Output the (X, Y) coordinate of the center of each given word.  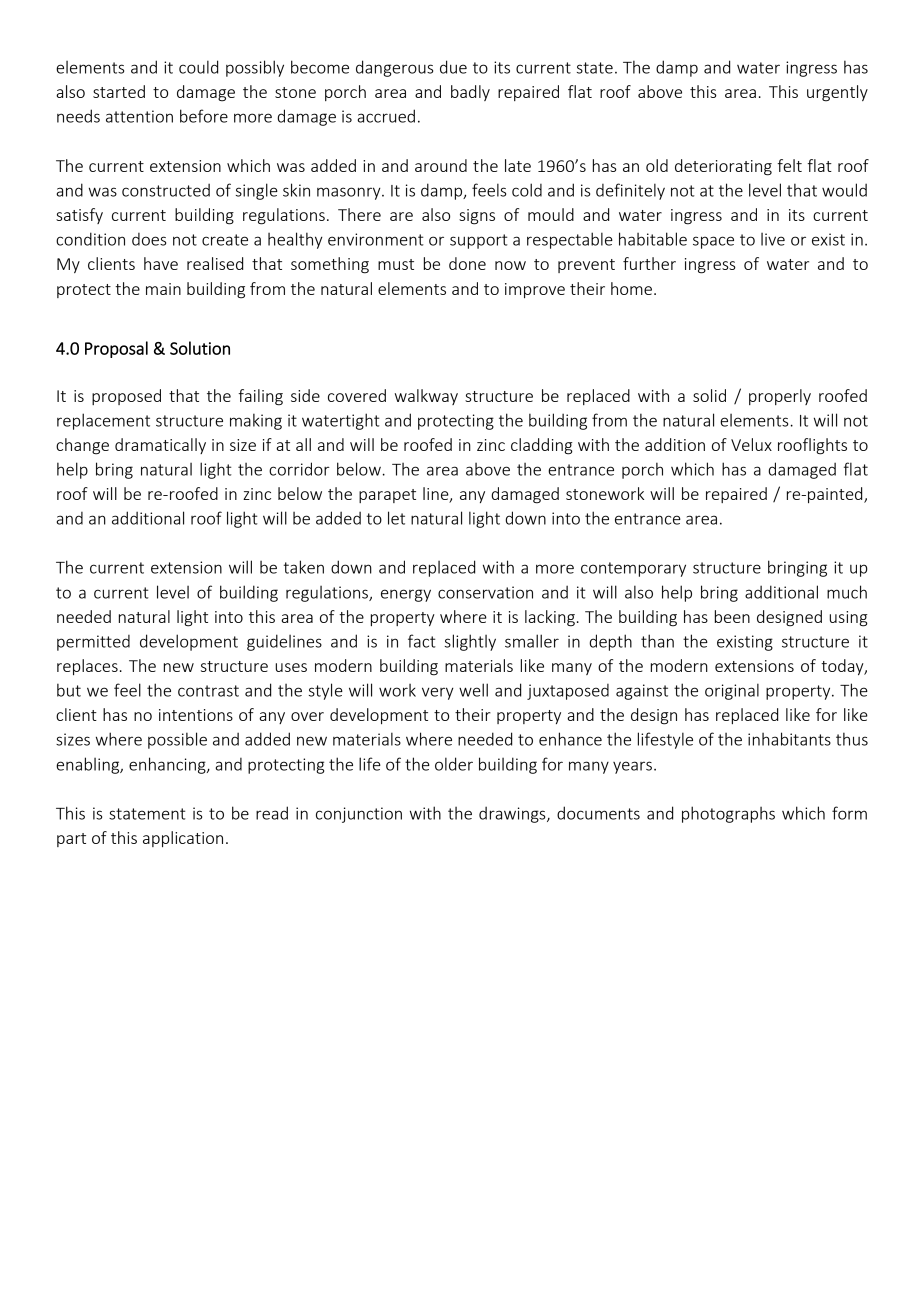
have (161, 263)
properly (780, 397)
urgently (837, 93)
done (467, 263)
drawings (513, 814)
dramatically (160, 446)
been (732, 616)
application (183, 839)
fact (422, 641)
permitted (93, 643)
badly (470, 93)
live (773, 239)
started (119, 91)
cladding (542, 446)
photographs (728, 814)
